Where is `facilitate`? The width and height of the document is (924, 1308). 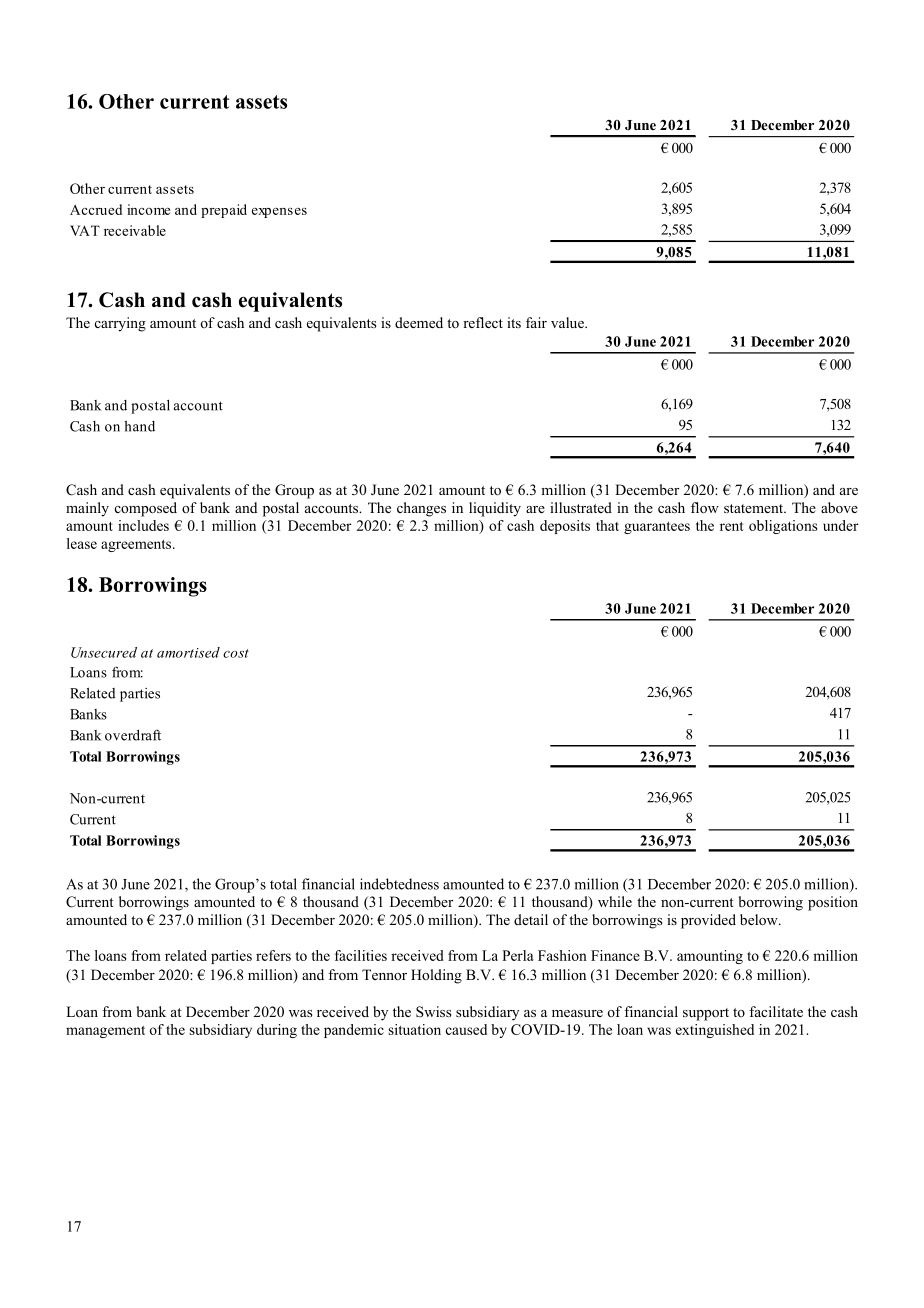
facilitate is located at coordinates (776, 1011).
